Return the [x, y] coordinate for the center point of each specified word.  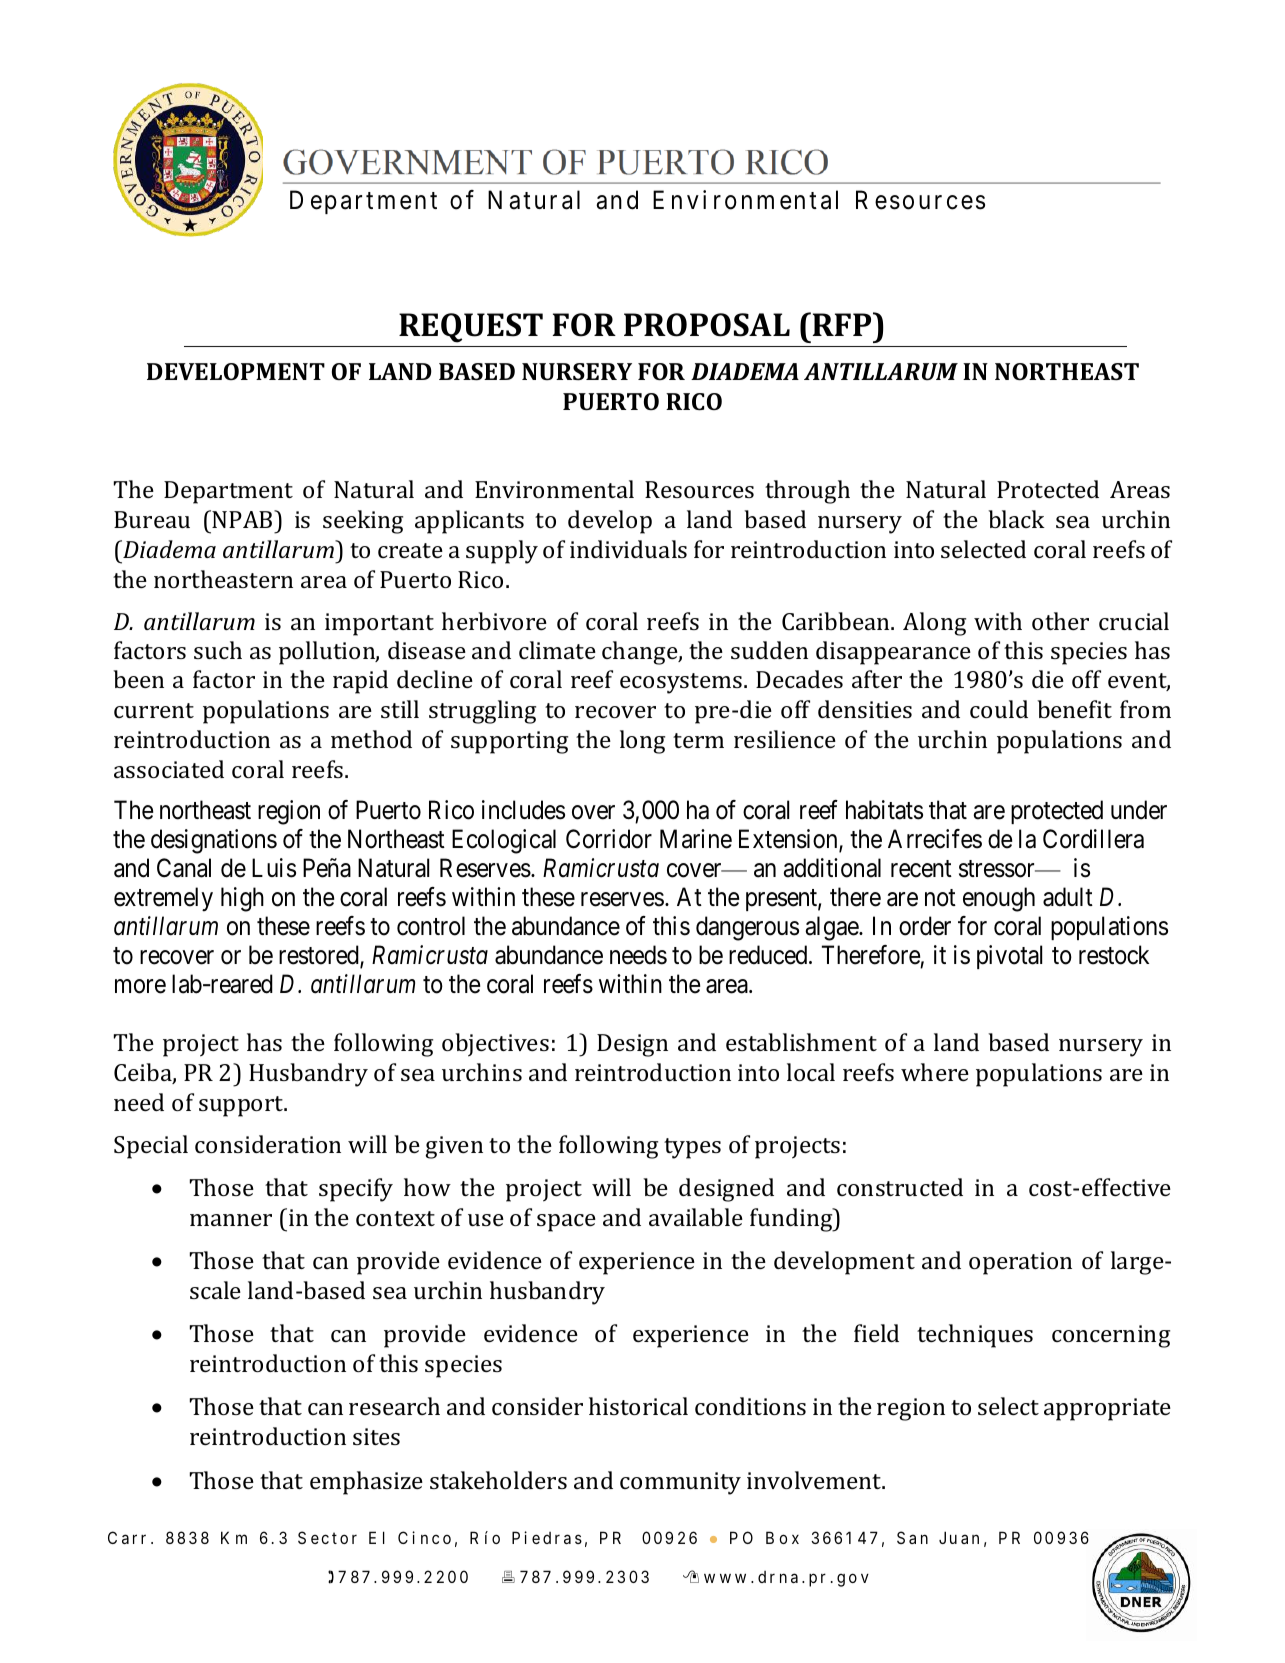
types [692, 1148]
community [680, 1483]
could [999, 709]
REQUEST [471, 328]
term [698, 740]
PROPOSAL [707, 325]
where [935, 1072]
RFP [843, 324]
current [154, 710]
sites [376, 1436]
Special [151, 1147]
